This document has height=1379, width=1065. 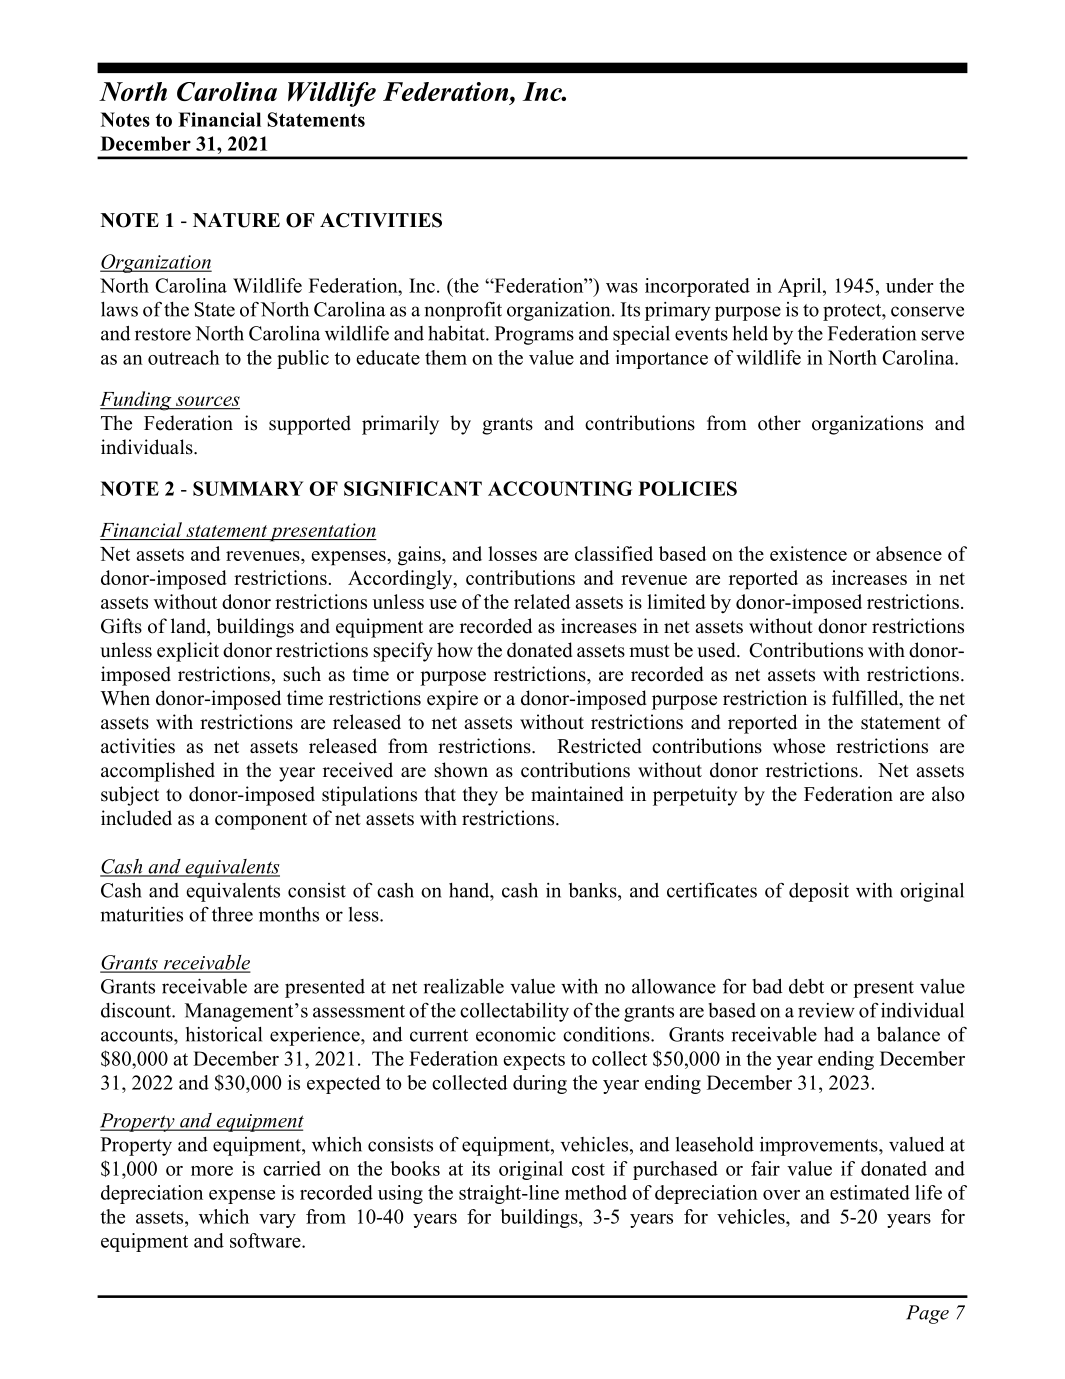 I want to click on was, so click(x=622, y=288).
